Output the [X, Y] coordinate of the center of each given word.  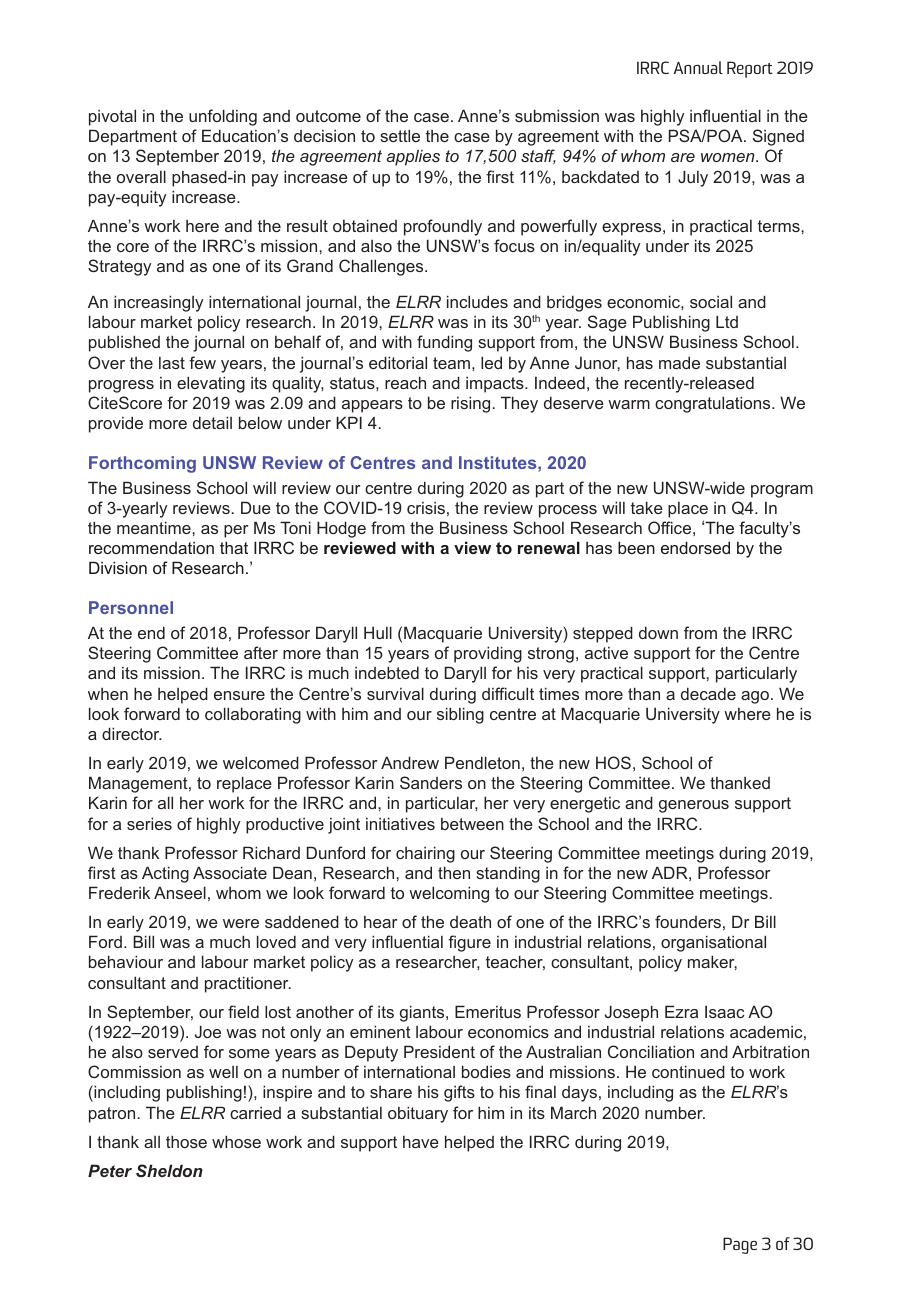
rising [470, 404]
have [421, 1142]
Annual [698, 67]
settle [400, 135]
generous [694, 806]
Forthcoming [142, 464]
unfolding [223, 117]
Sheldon [169, 1170]
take [647, 507]
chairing [425, 854]
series [149, 823]
